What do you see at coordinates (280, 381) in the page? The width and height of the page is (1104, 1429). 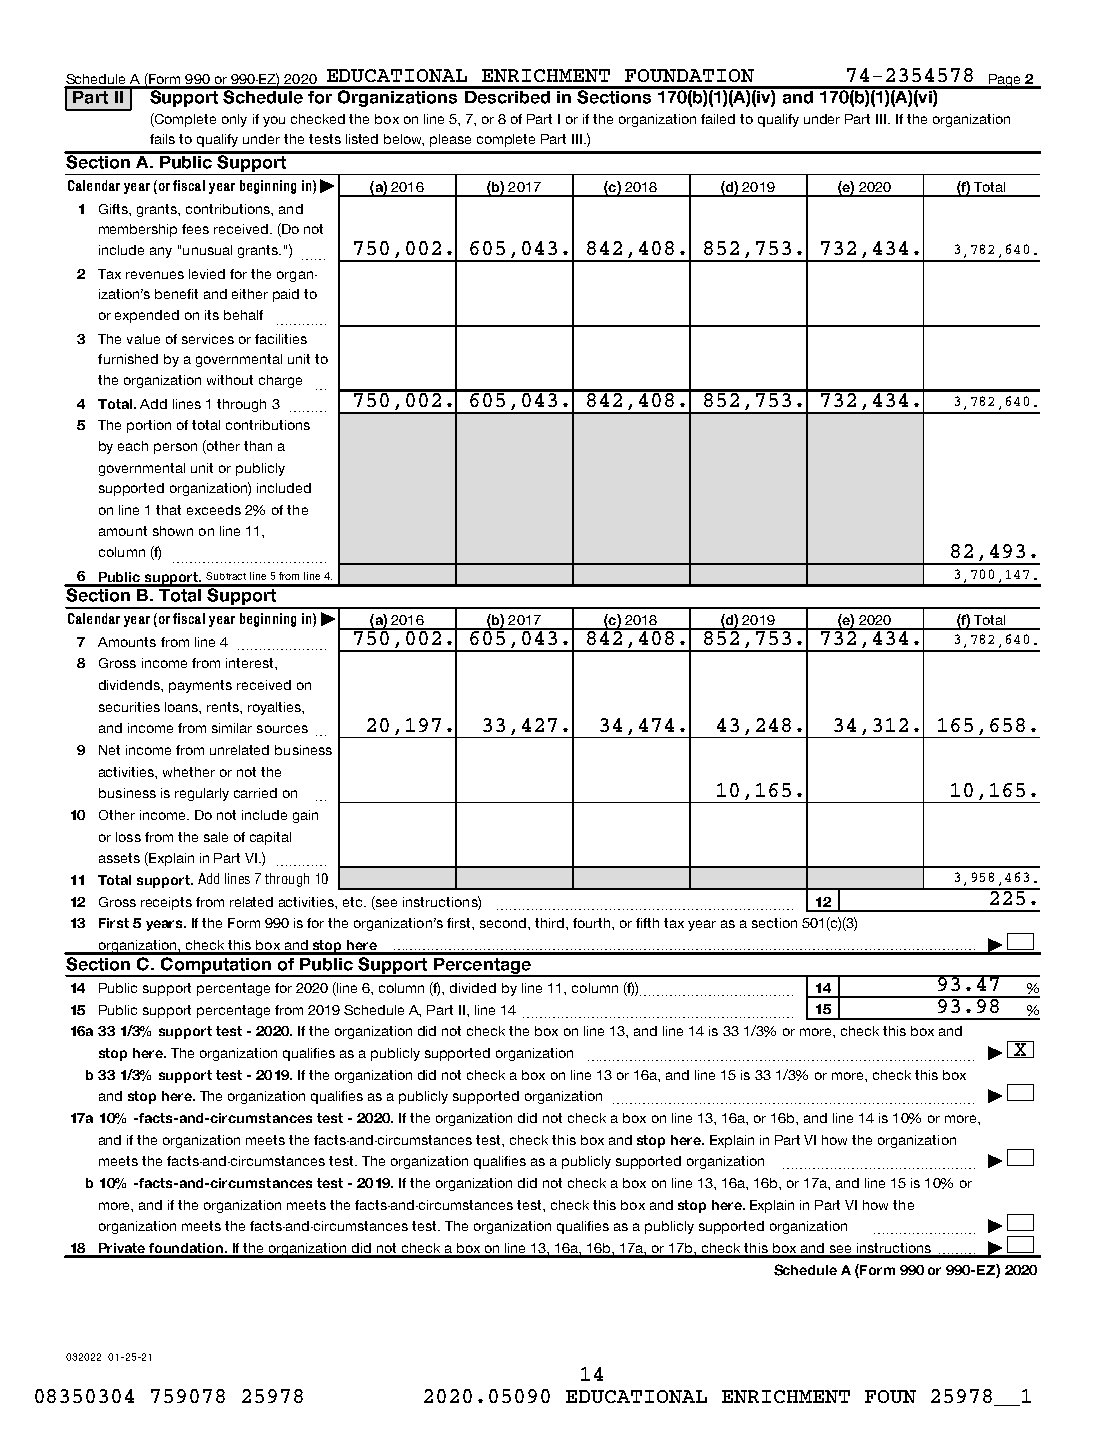 I see `charge` at bounding box center [280, 381].
